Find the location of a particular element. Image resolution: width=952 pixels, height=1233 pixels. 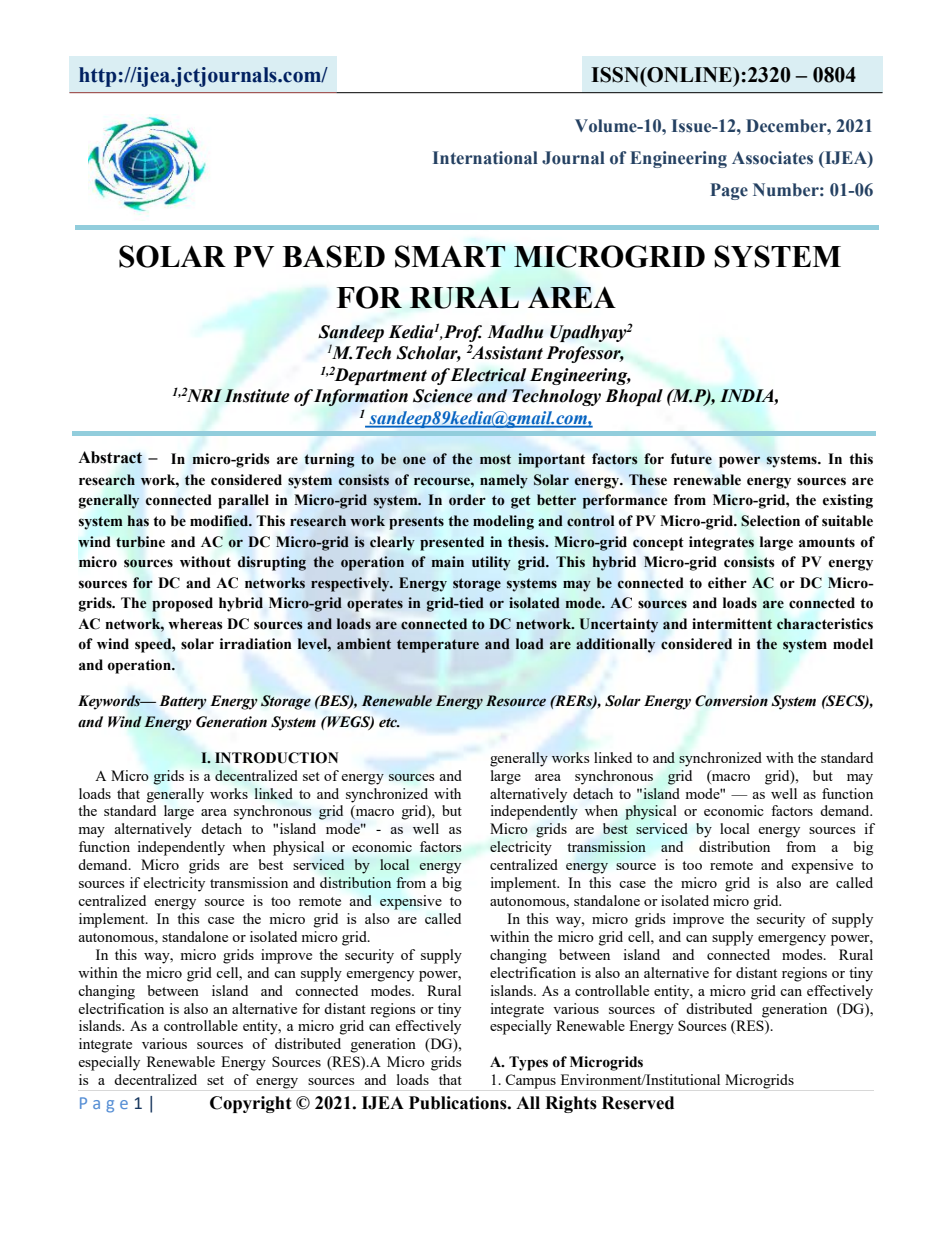

BASED is located at coordinates (333, 256).
